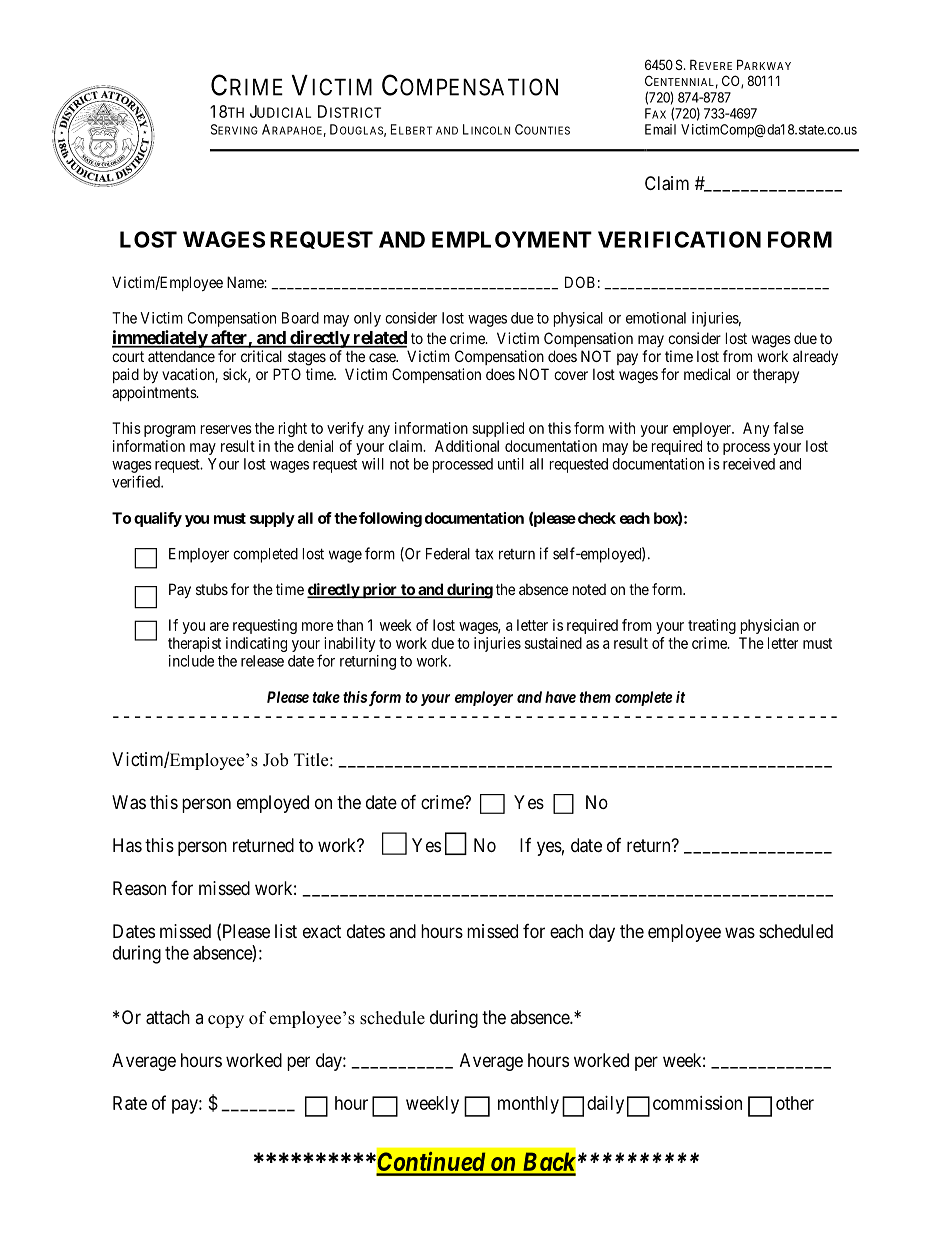  Describe the element at coordinates (300, 318) in the page. I see `Board` at that location.
